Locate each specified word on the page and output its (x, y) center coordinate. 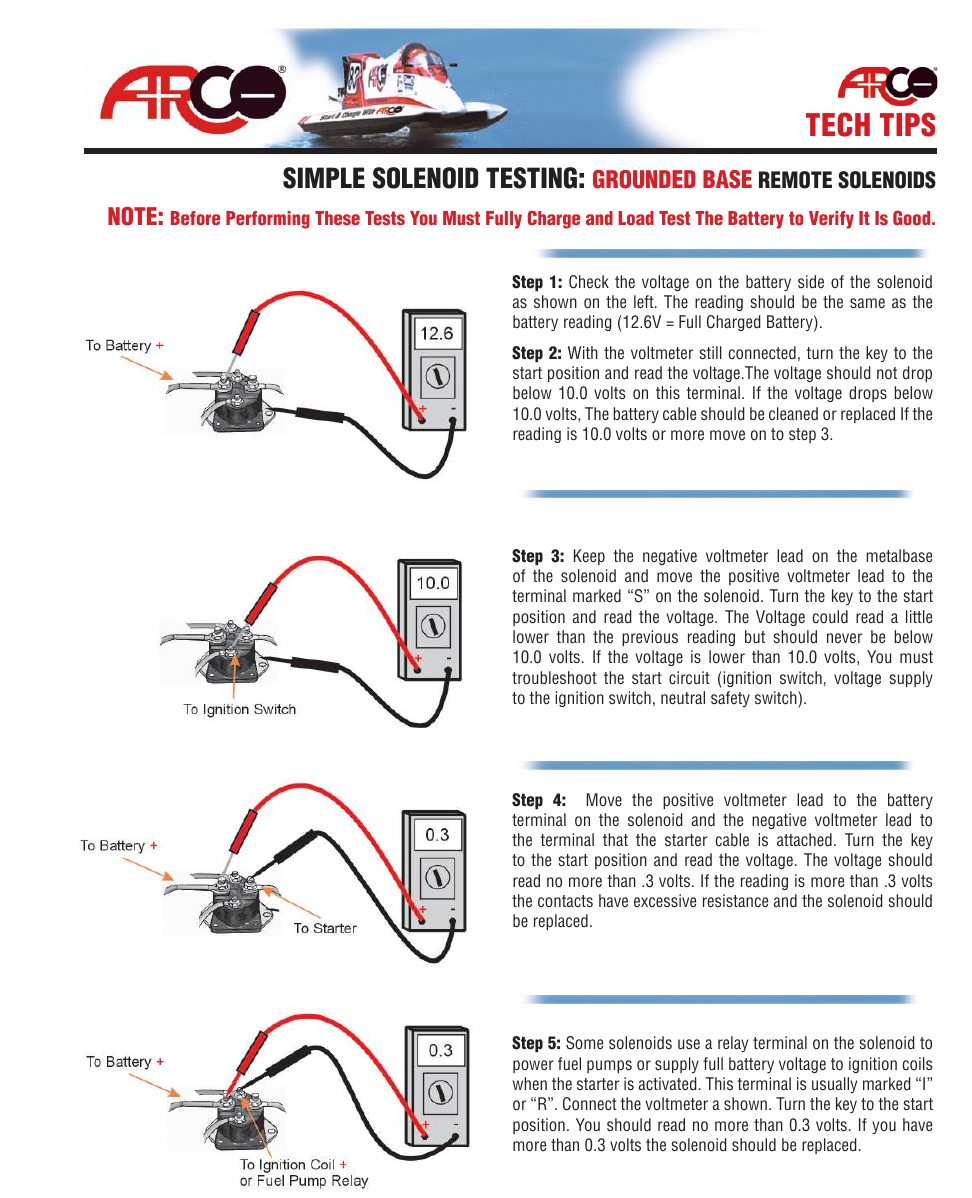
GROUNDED (644, 179)
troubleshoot (554, 678)
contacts (565, 901)
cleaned (793, 414)
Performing (268, 220)
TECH (838, 124)
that (615, 839)
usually (834, 1085)
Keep (589, 557)
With (583, 352)
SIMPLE (324, 178)
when (530, 1084)
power (533, 1066)
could (830, 617)
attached (804, 840)
